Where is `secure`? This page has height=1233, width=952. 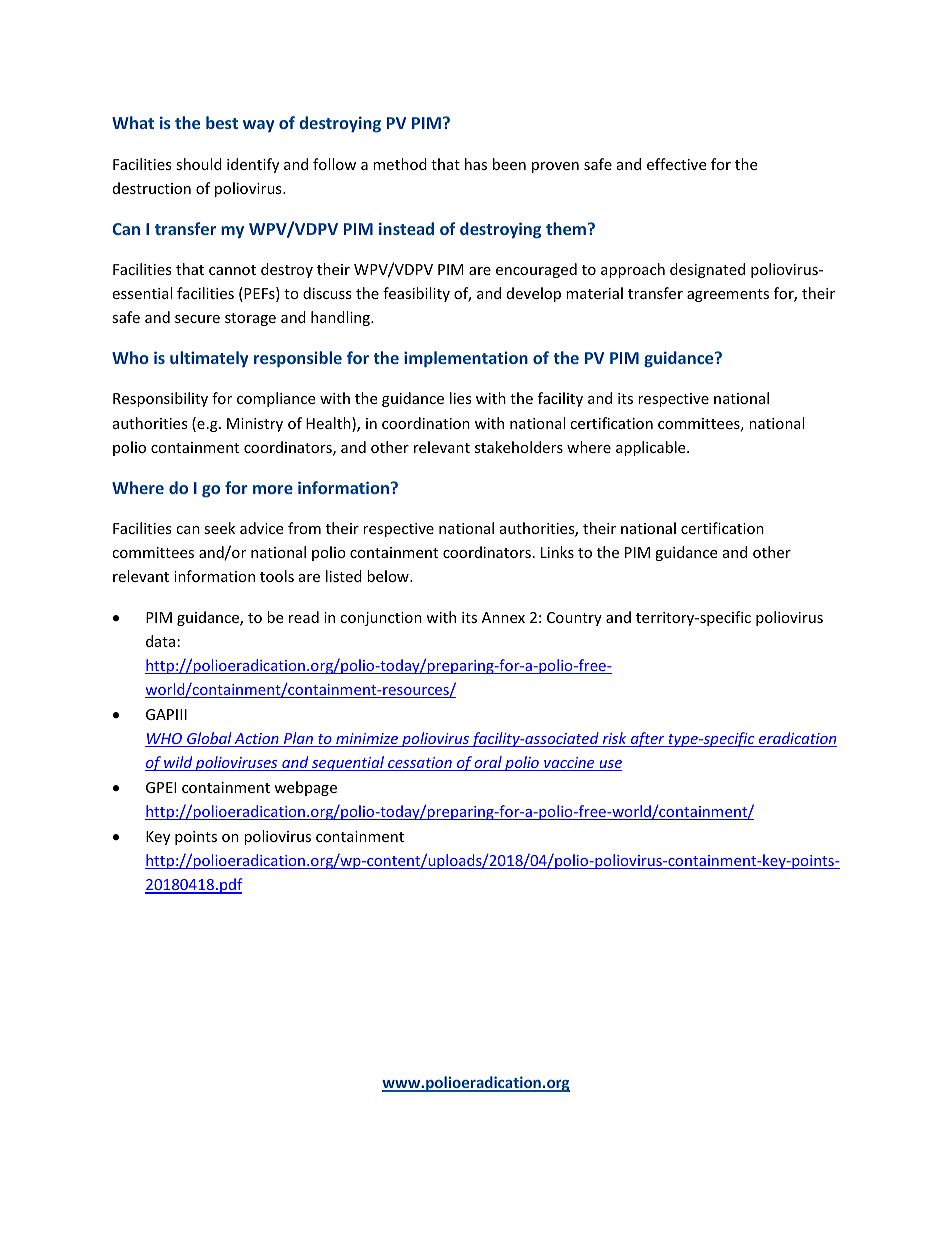 secure is located at coordinates (197, 319).
